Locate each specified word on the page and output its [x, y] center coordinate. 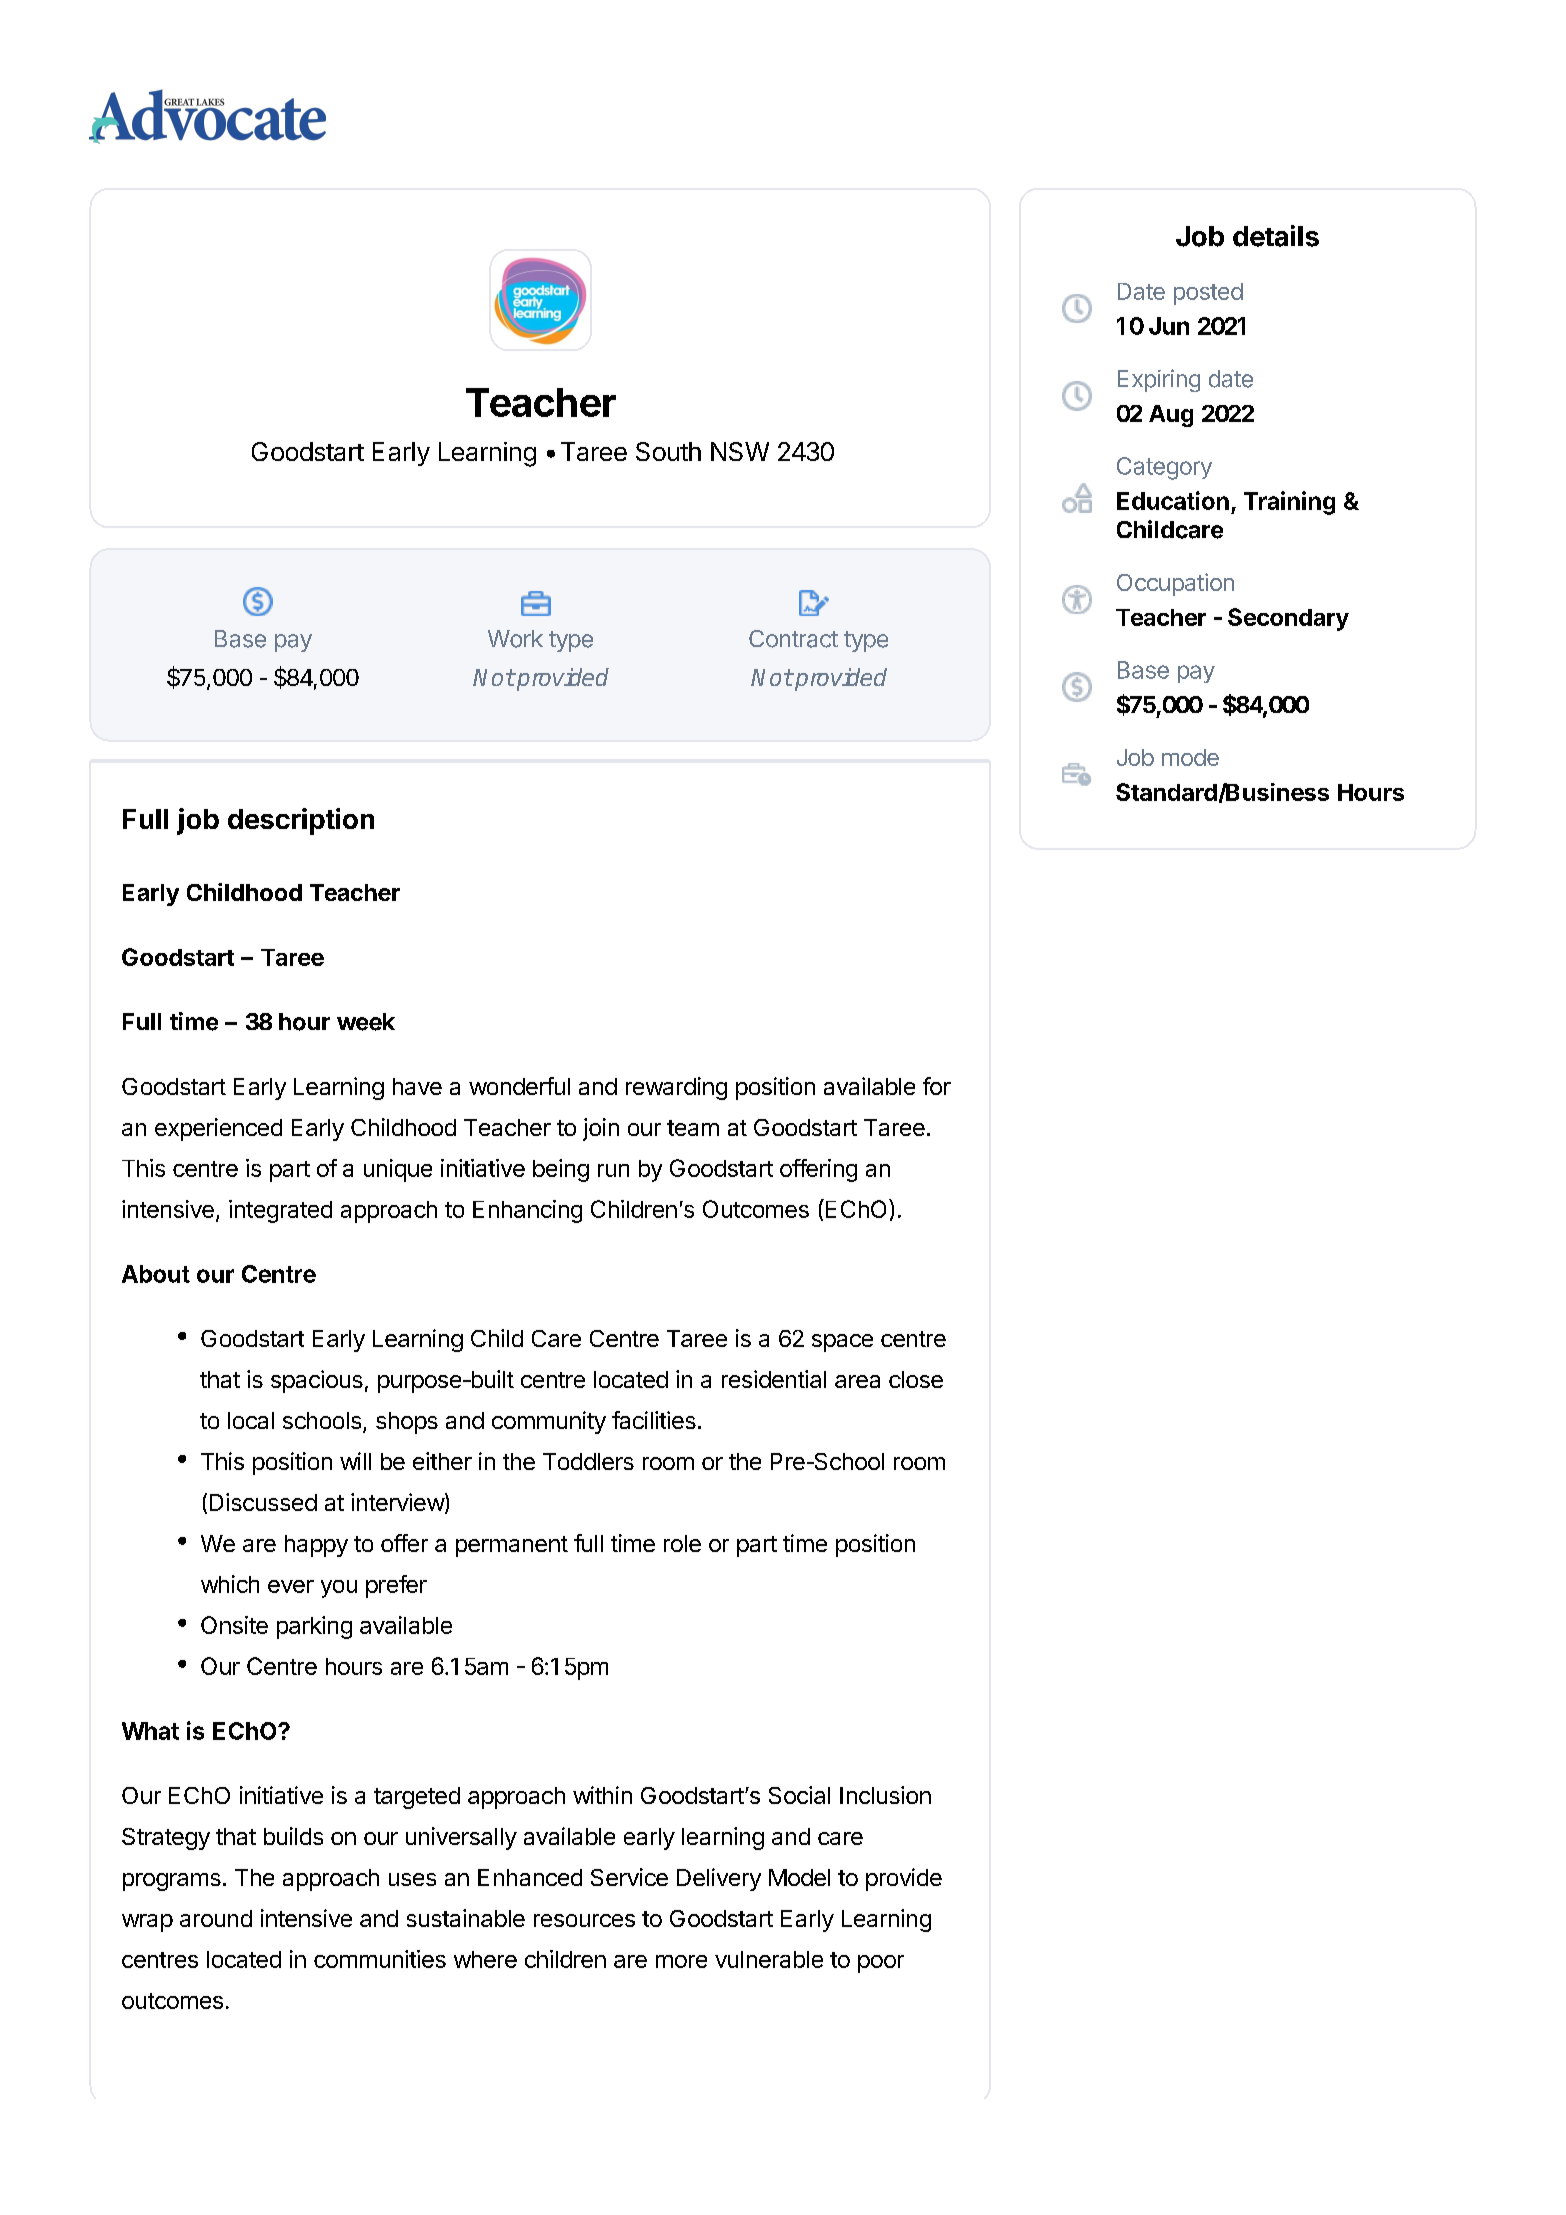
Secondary [1288, 619]
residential [774, 1379]
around [216, 1918]
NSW [740, 451]
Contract [793, 639]
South [668, 451]
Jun [1169, 326]
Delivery [719, 1879]
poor [881, 1964]
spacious [317, 1381]
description [301, 821]
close [916, 1379]
